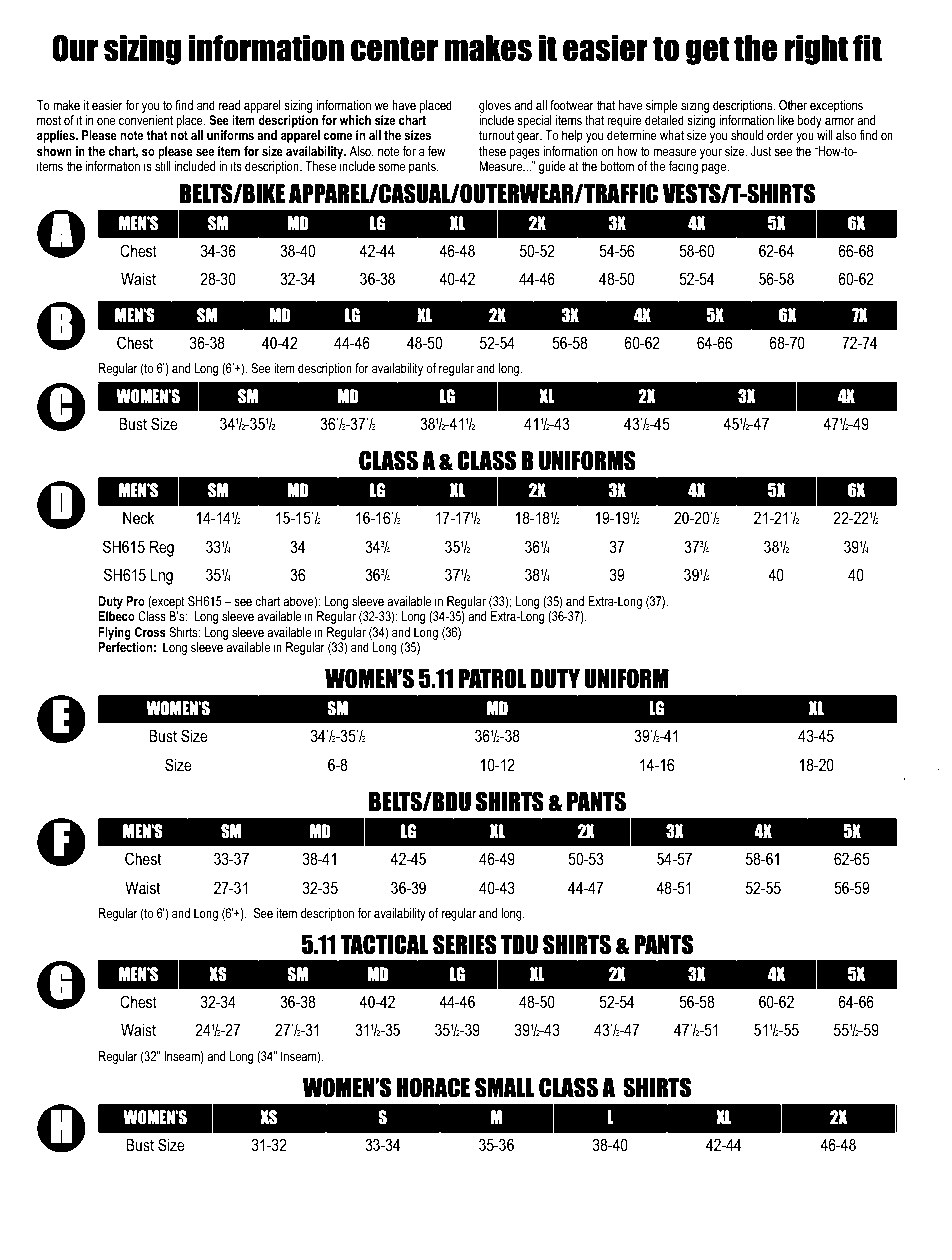 This document has height=1260, width=952. Describe the element at coordinates (519, 945) in the document. I see `TDU` at that location.
